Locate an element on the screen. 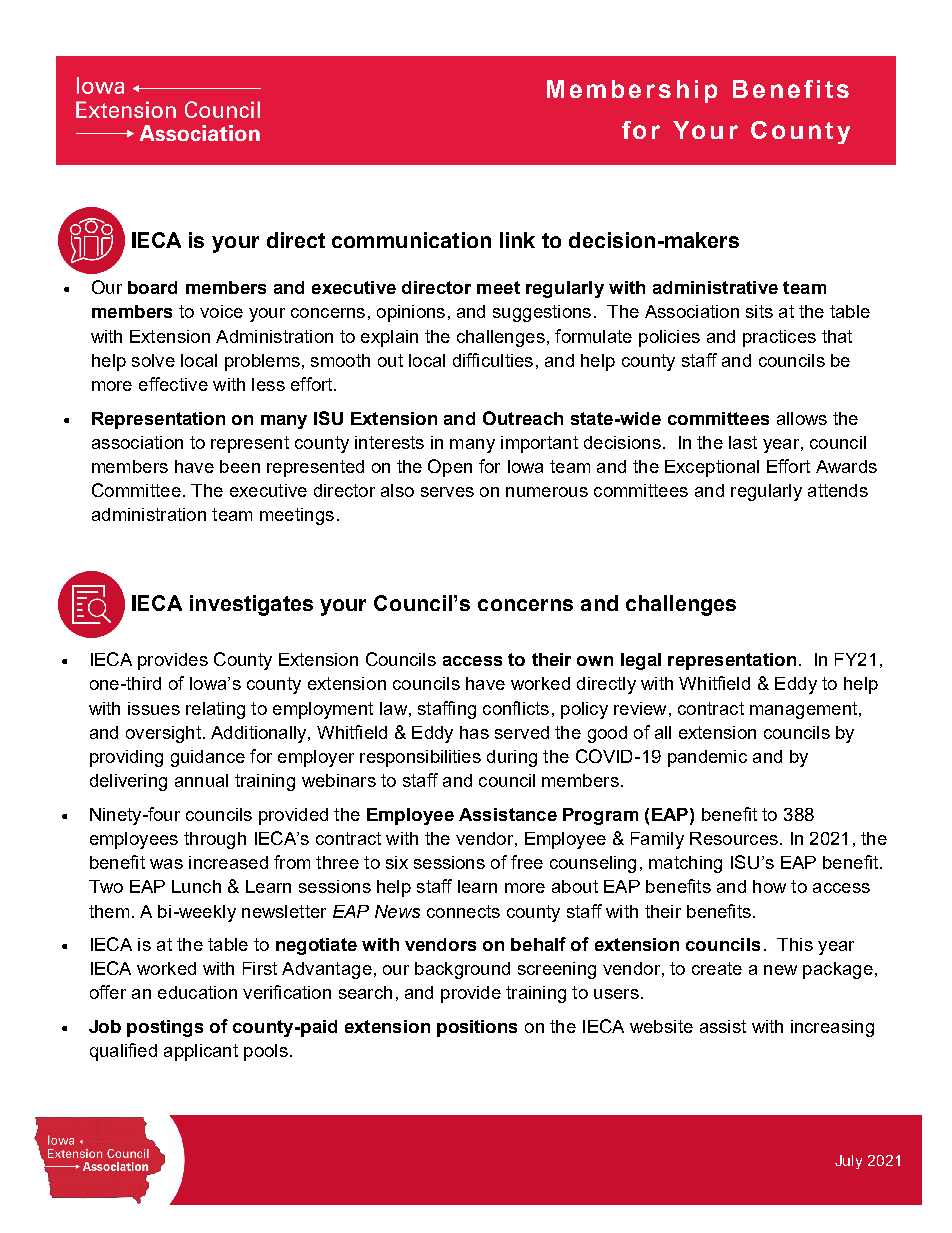 This screenshot has width=952, height=1233. Open is located at coordinates (450, 468).
